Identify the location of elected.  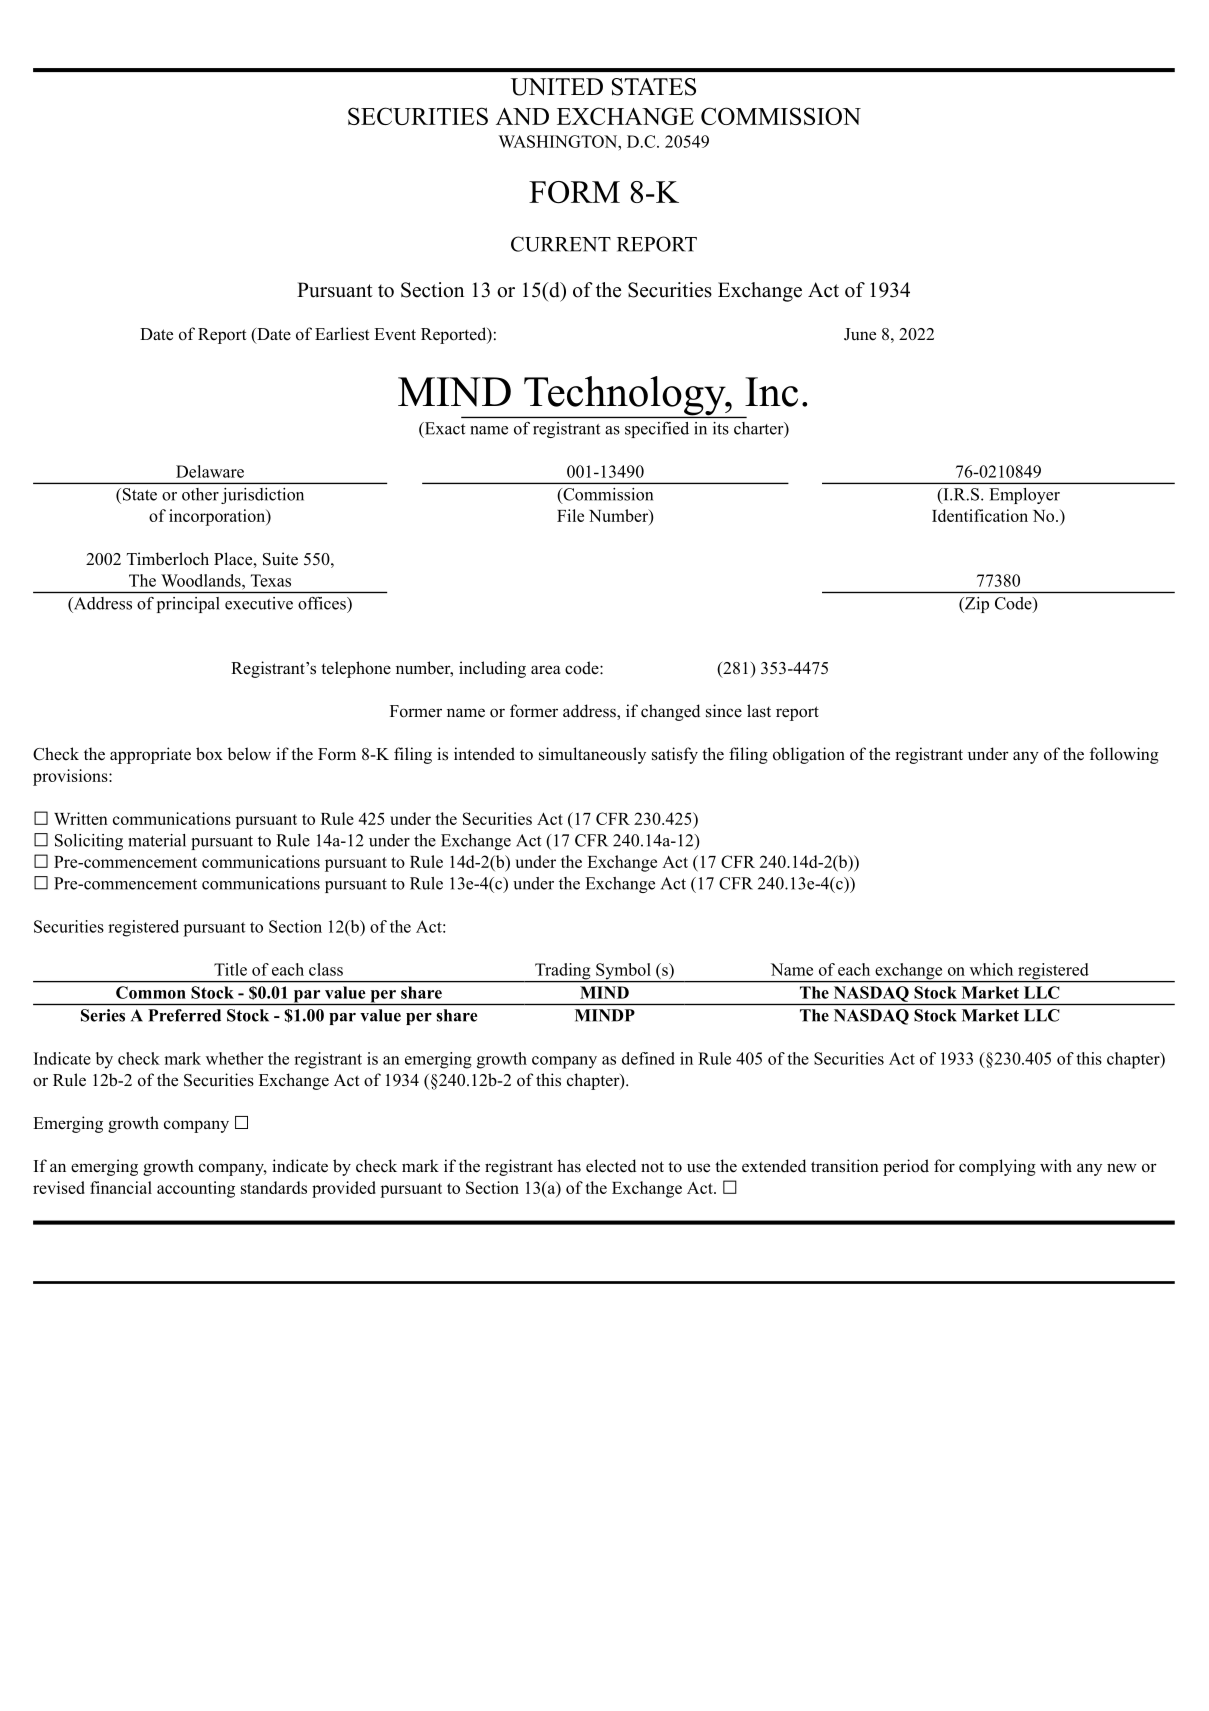
(611, 1166).
